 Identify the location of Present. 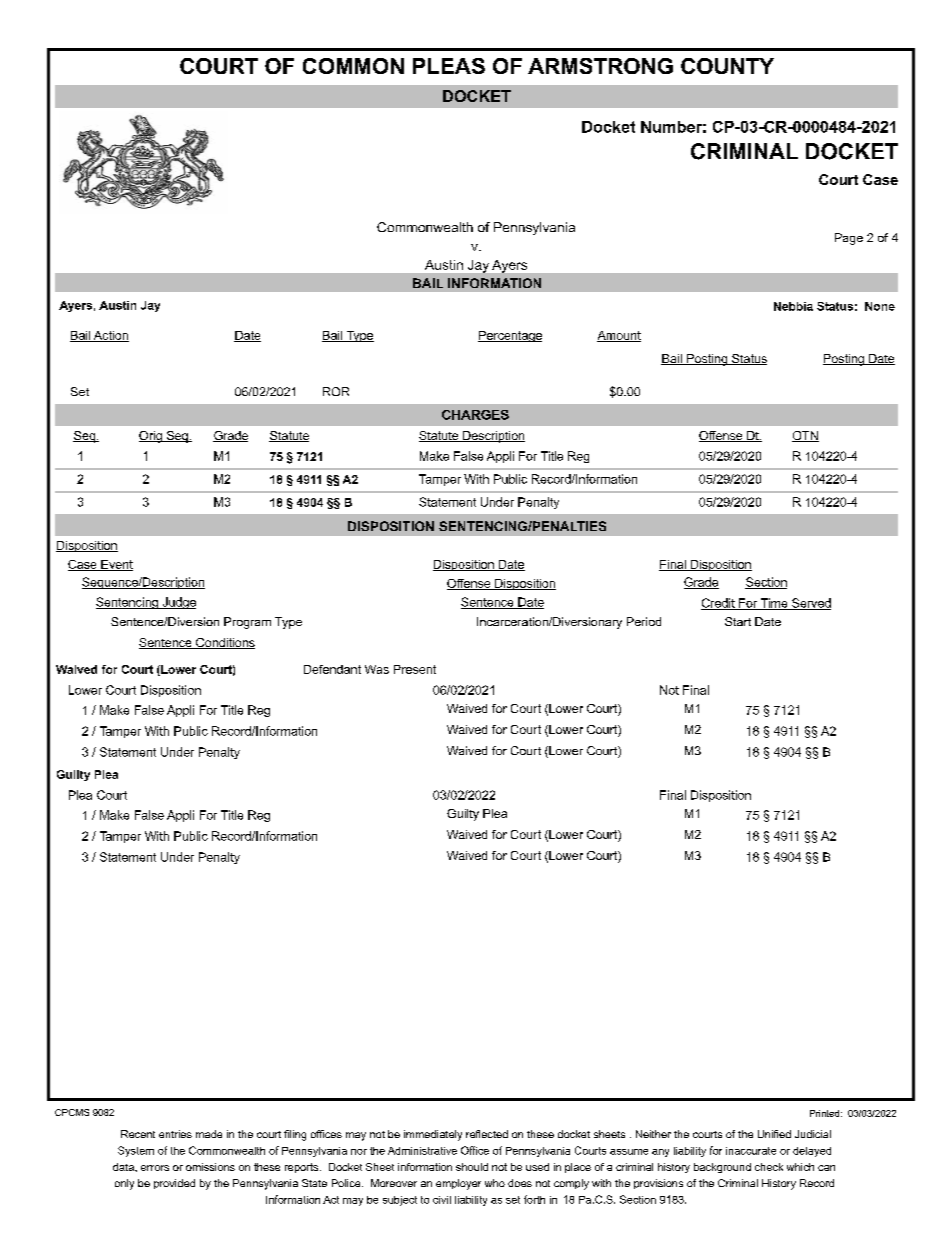
(415, 669).
